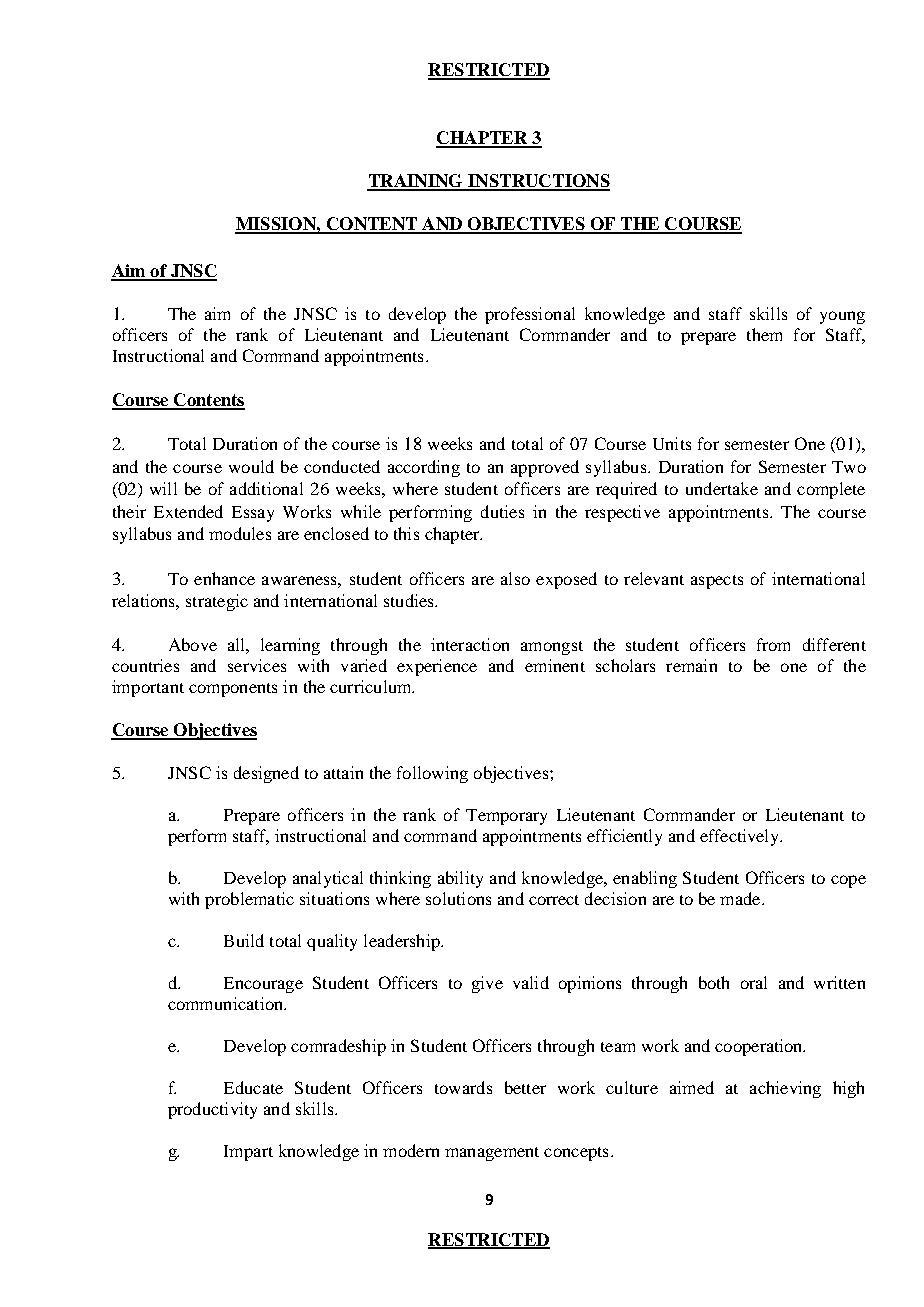 The image size is (924, 1307). I want to click on undertake, so click(722, 488).
